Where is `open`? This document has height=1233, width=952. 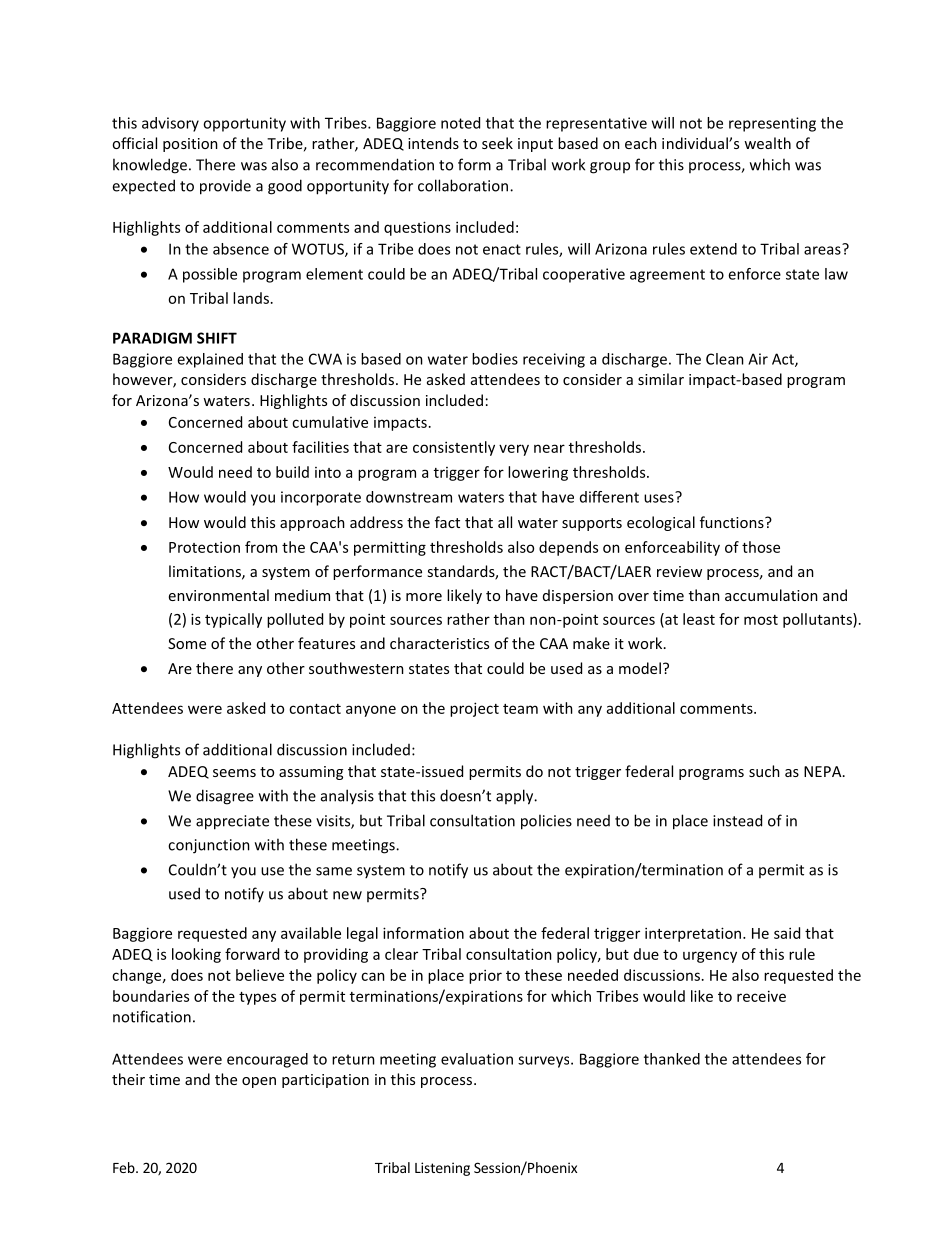 open is located at coordinates (259, 1082).
